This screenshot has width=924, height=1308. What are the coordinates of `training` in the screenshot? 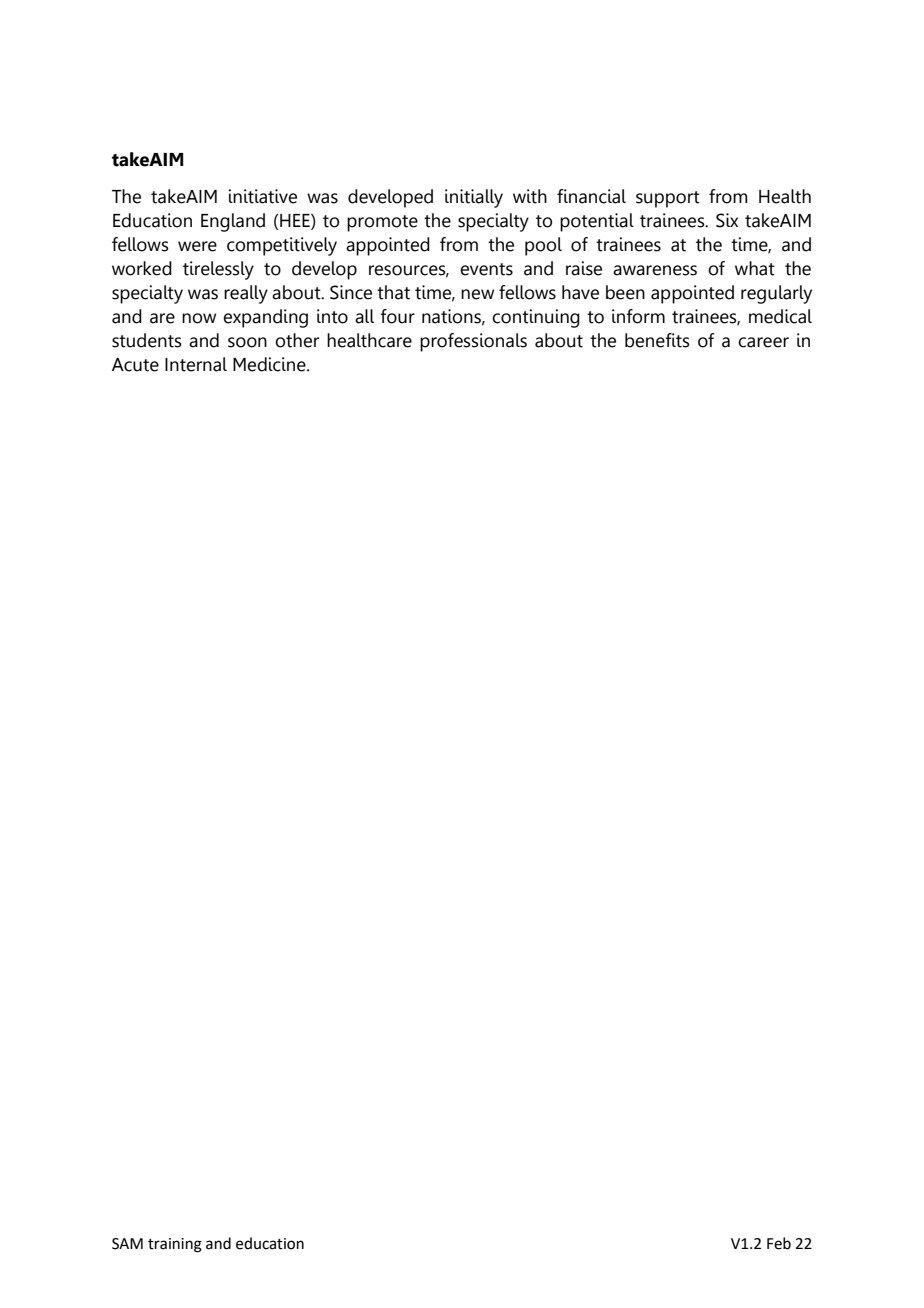 It's located at (175, 1245).
